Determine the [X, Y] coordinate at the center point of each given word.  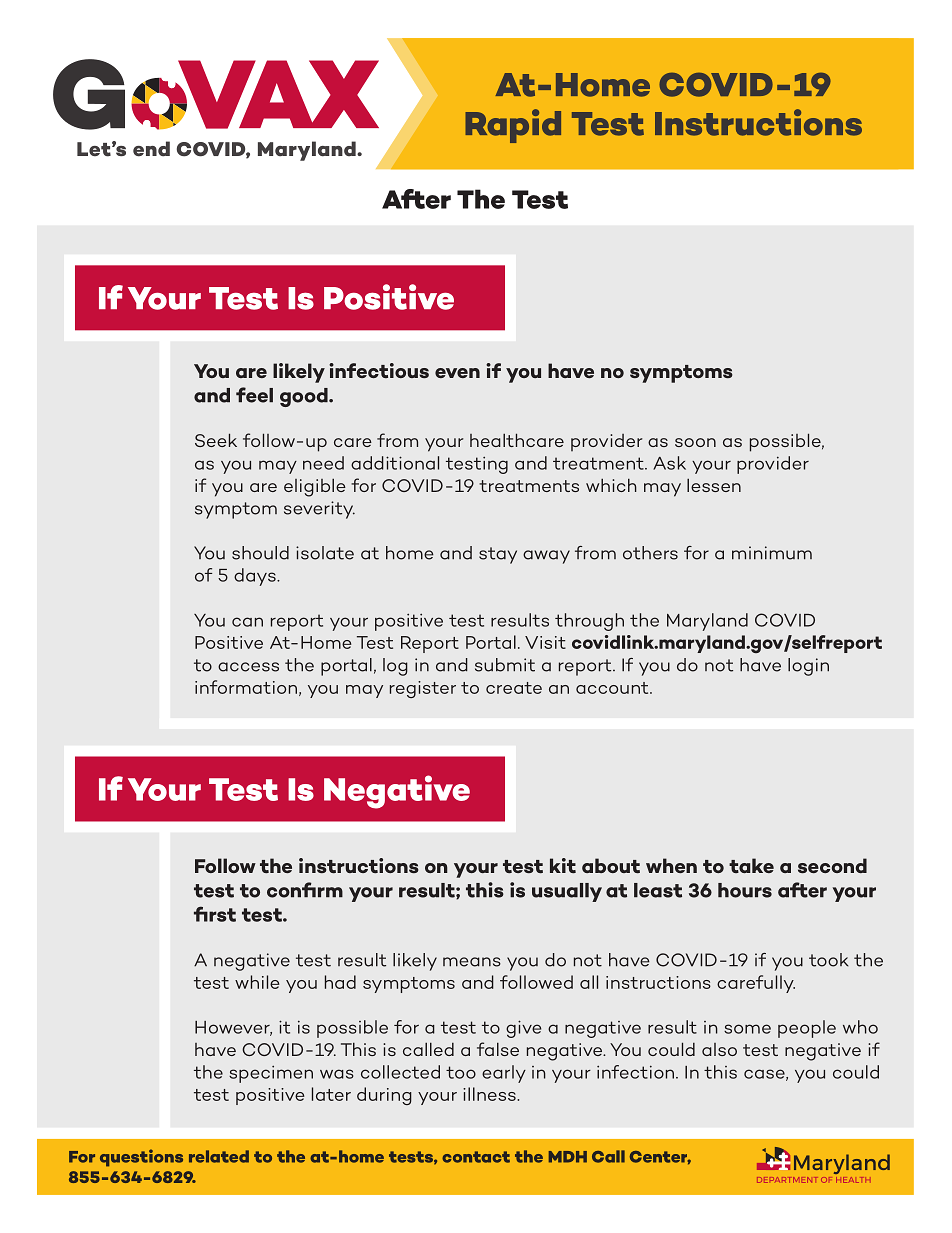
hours [745, 890]
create [514, 688]
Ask [669, 463]
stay [498, 555]
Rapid [513, 126]
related [219, 1156]
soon [695, 442]
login [808, 667]
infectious [379, 370]
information [246, 687]
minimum [772, 553]
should [260, 553]
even [457, 373]
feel [254, 395]
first [215, 914]
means [472, 962]
